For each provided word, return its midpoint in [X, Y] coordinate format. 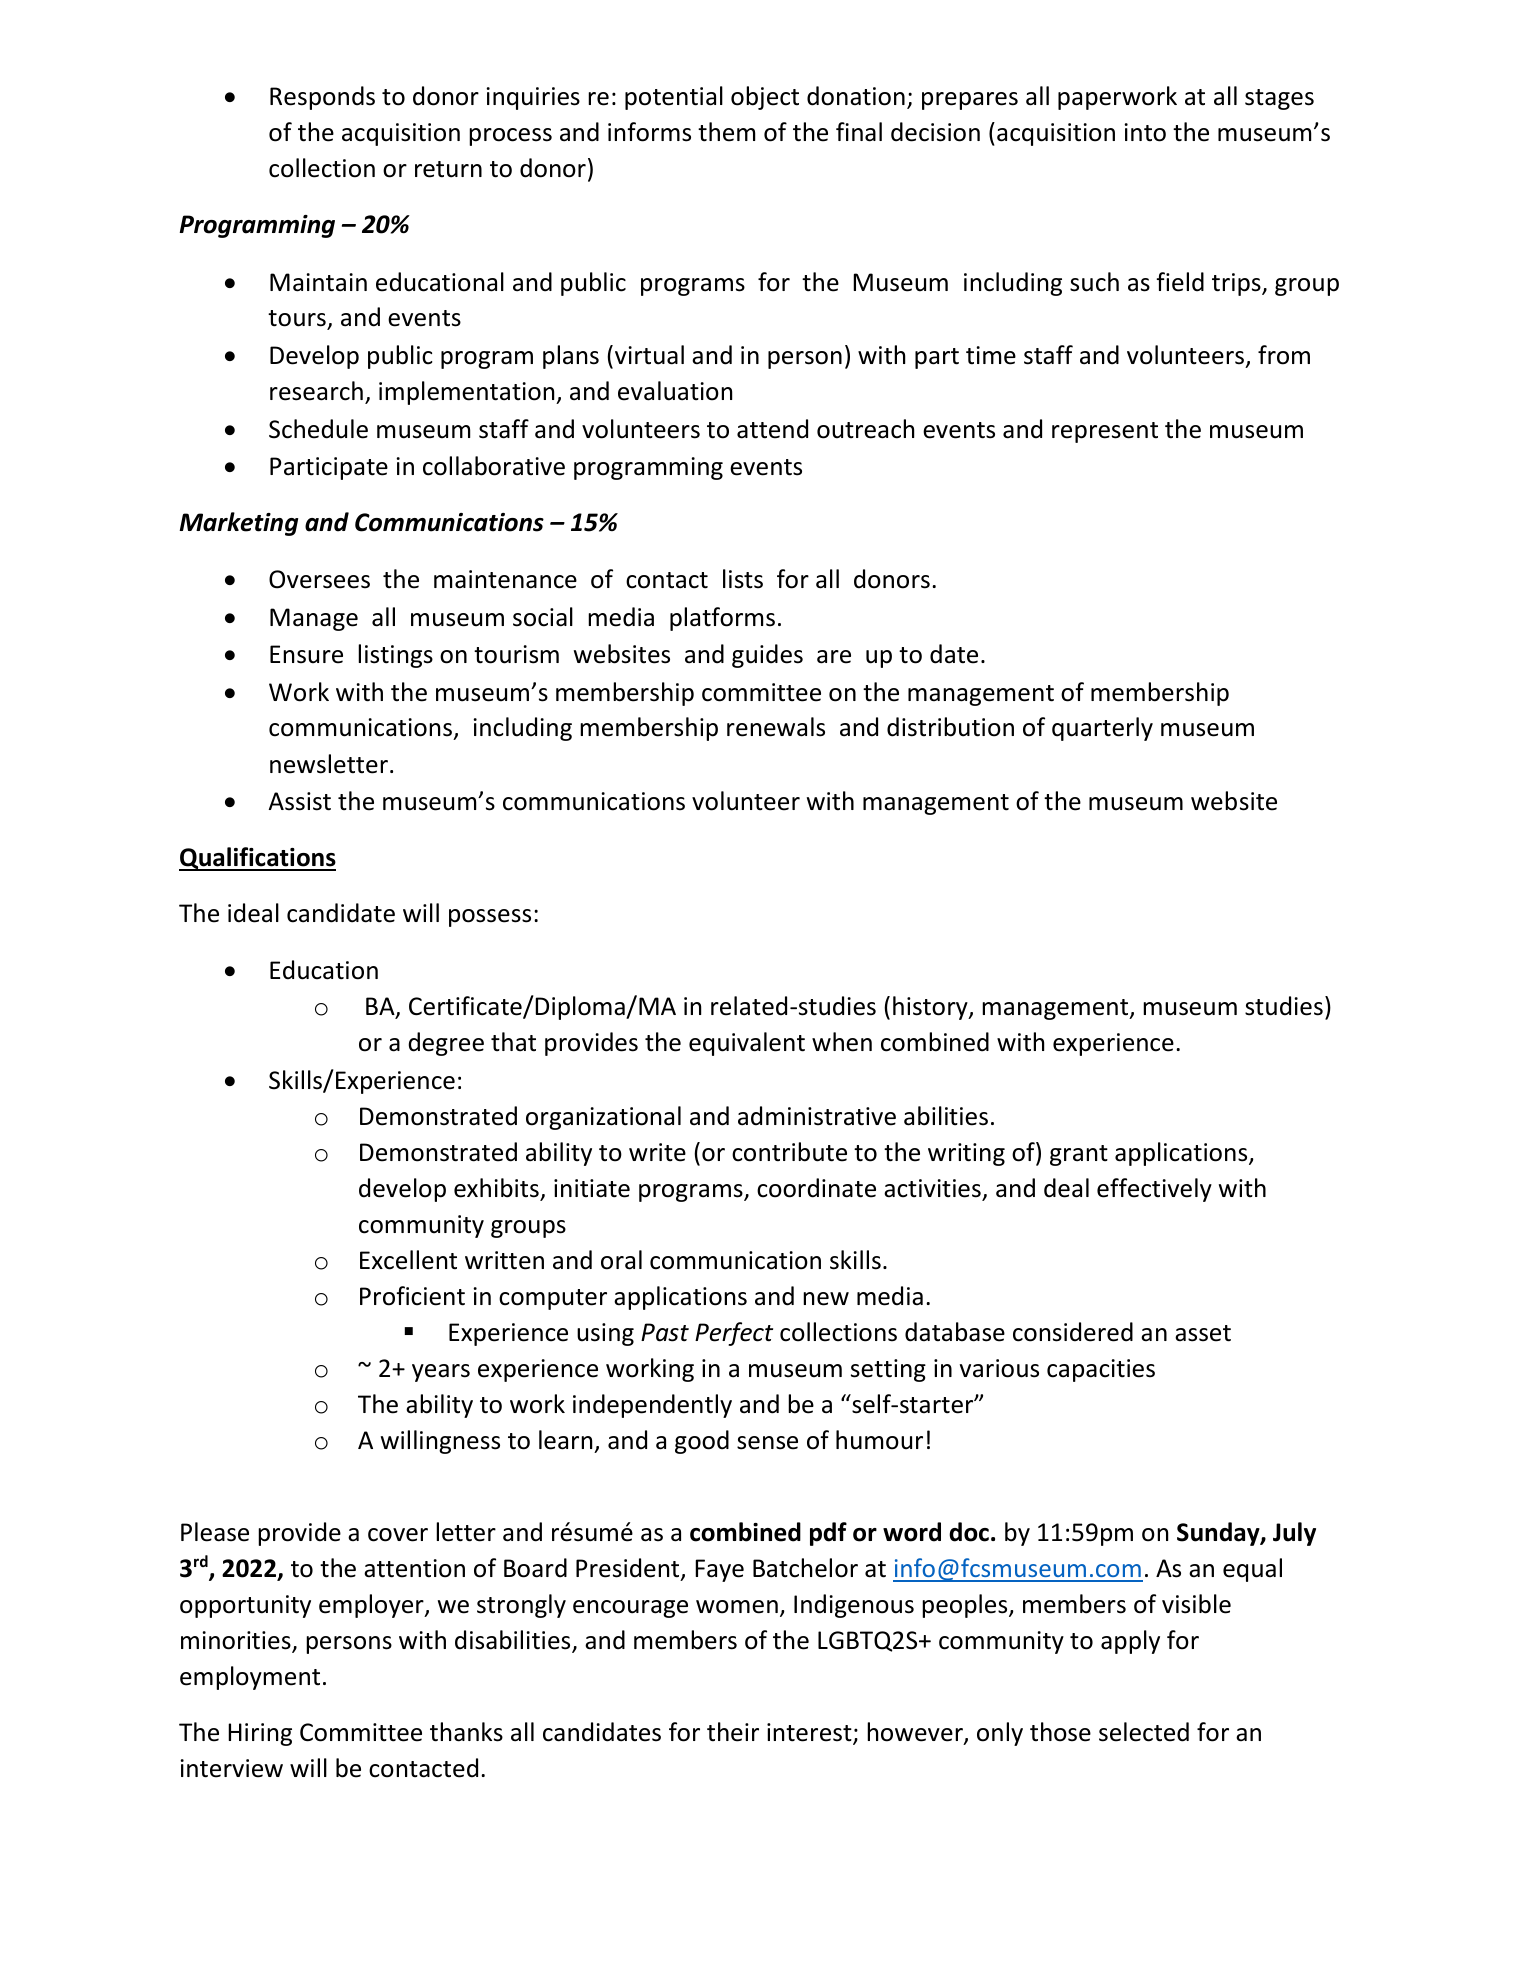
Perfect [734, 1334]
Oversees [319, 579]
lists [743, 579]
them [726, 132]
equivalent [747, 1044]
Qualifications [257, 859]
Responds [322, 98]
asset [1203, 1333]
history [931, 1008]
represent [1105, 432]
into [1145, 132]
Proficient [412, 1296]
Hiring [260, 1734]
